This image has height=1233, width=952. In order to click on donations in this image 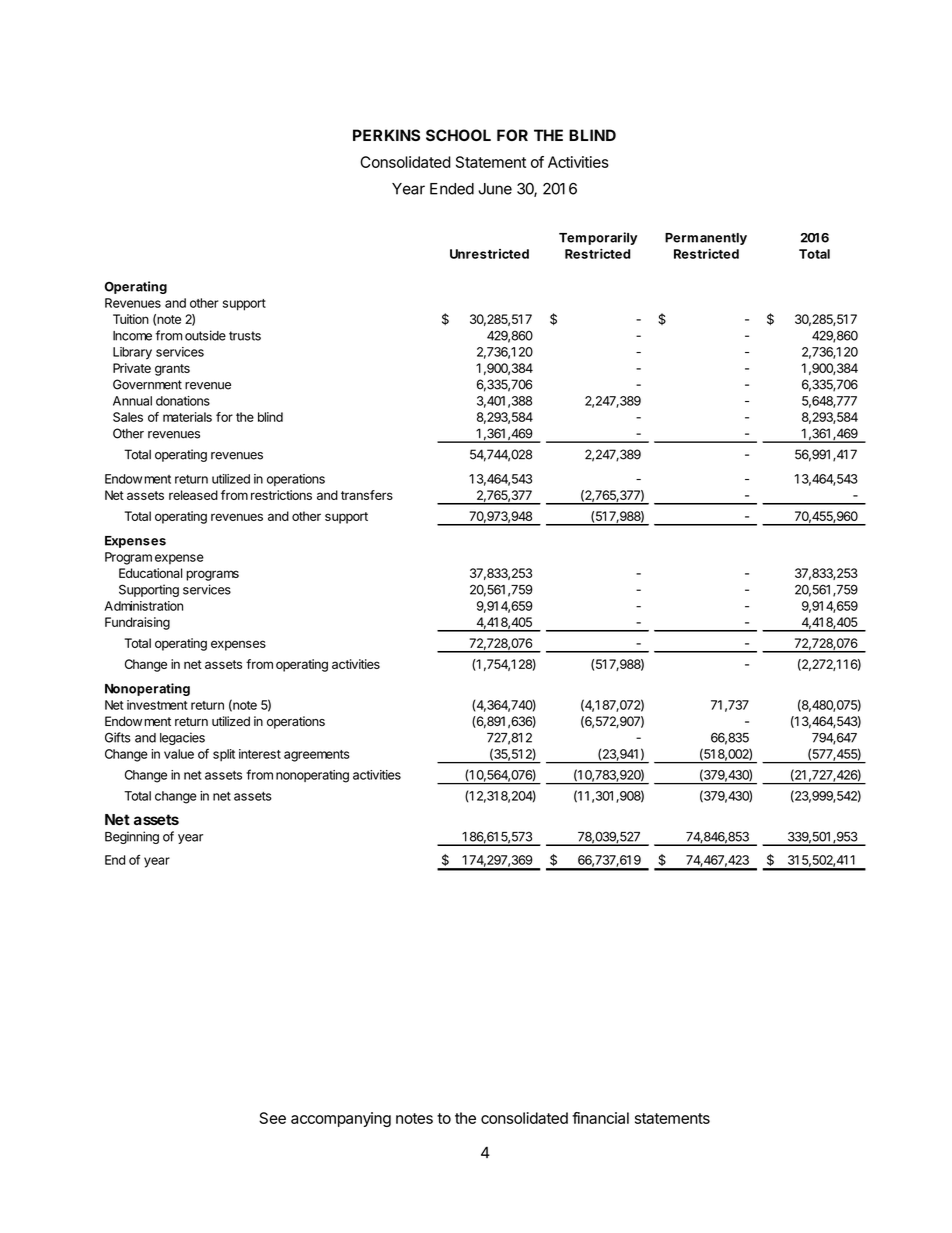, I will do `click(183, 401)`.
